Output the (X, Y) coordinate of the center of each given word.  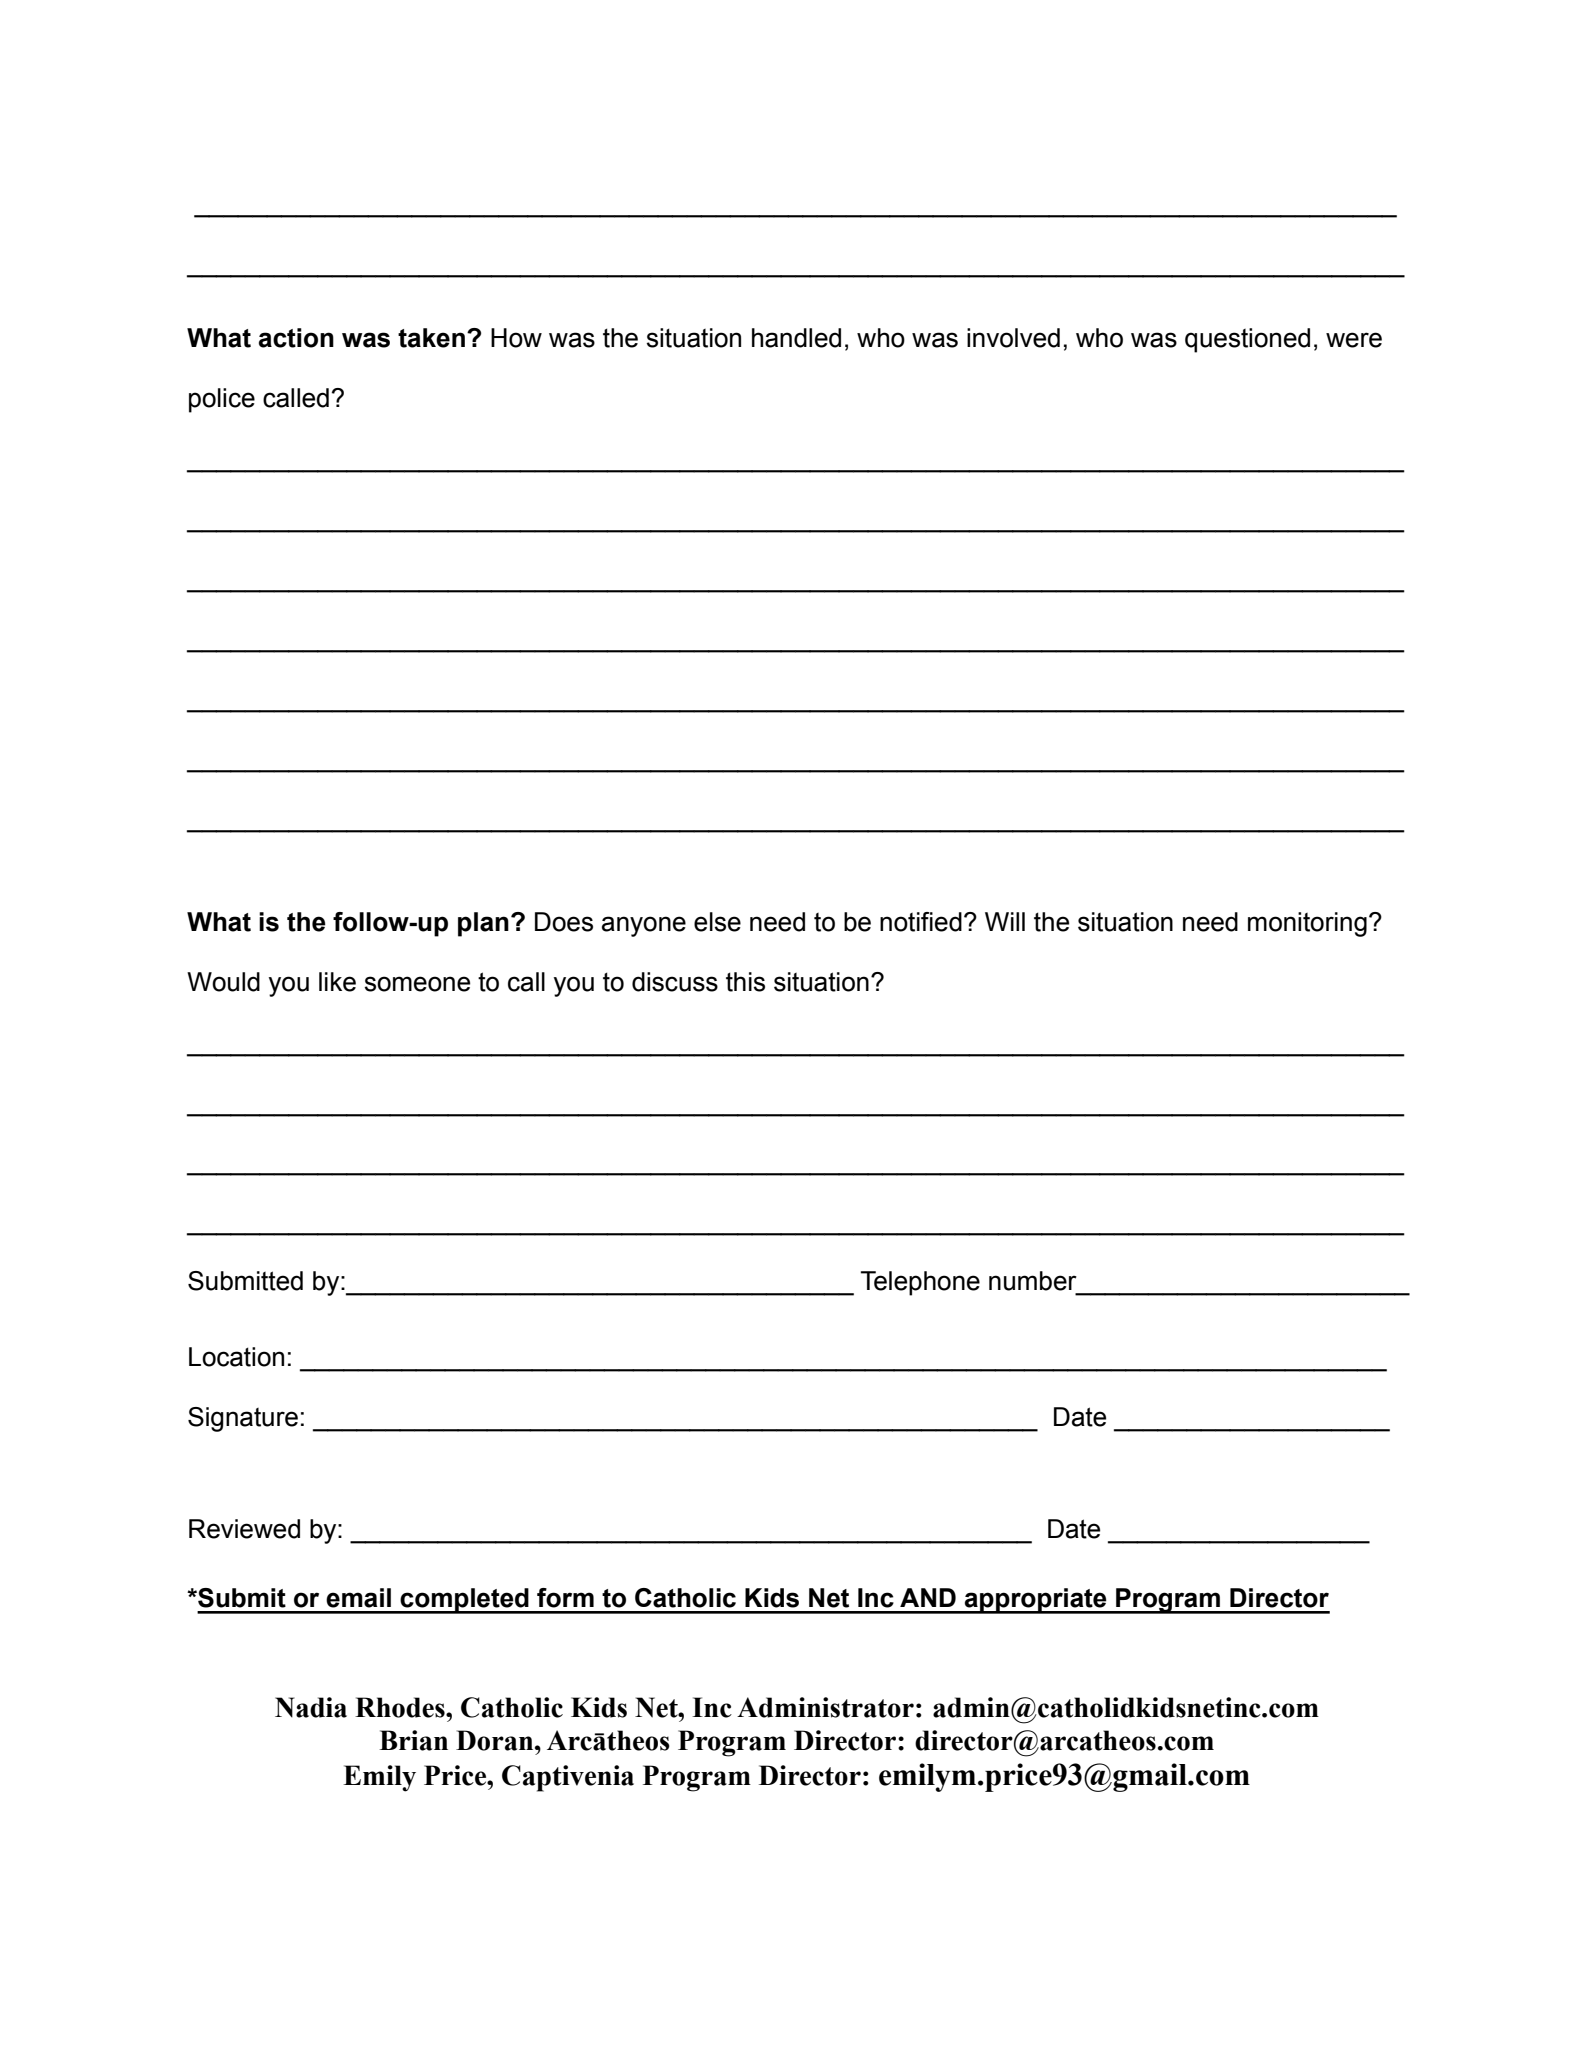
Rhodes (401, 1707)
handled (796, 338)
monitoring (1307, 924)
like (337, 982)
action (296, 338)
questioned (1247, 340)
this (745, 982)
